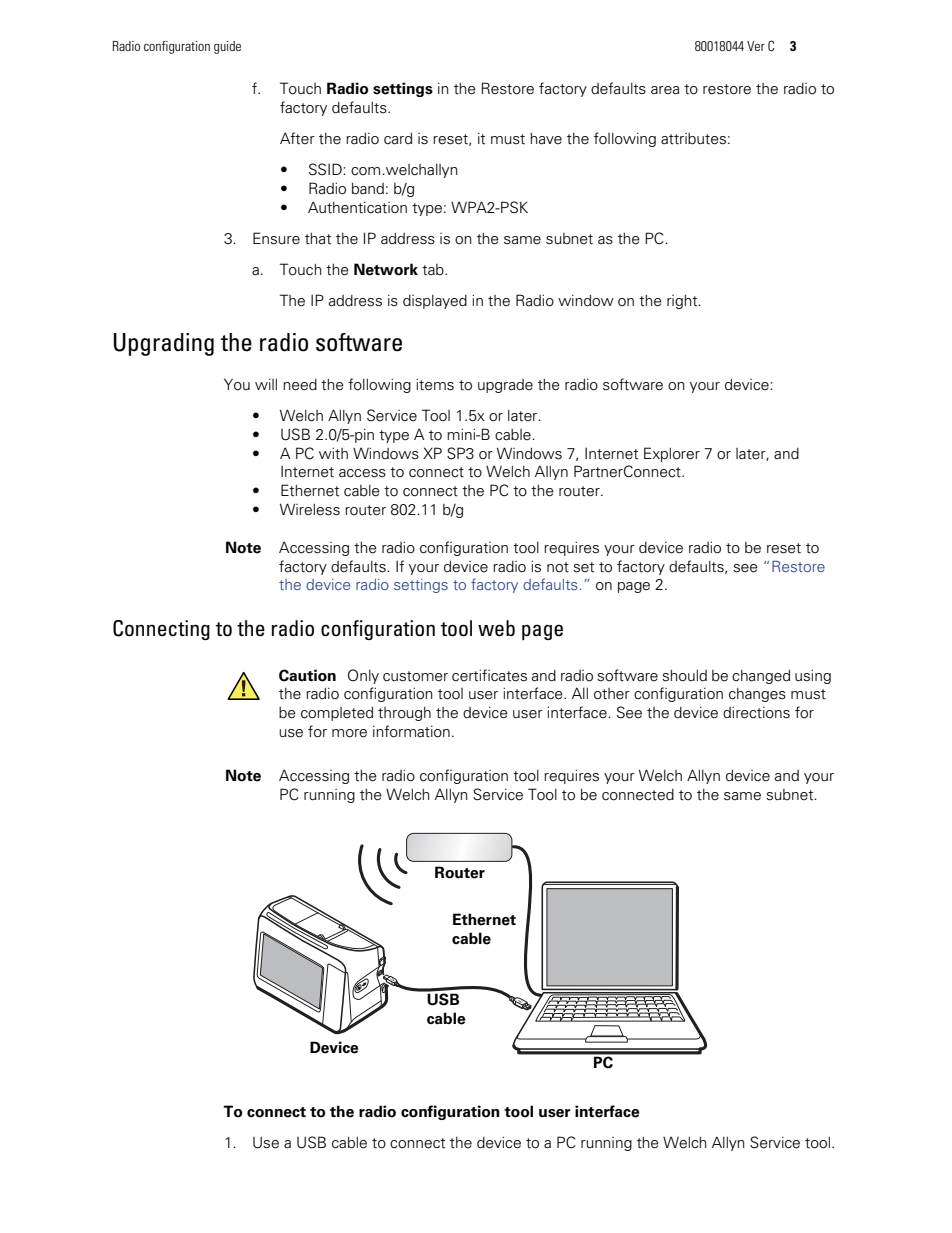  What do you see at coordinates (337, 714) in the screenshot?
I see `completed` at bounding box center [337, 714].
